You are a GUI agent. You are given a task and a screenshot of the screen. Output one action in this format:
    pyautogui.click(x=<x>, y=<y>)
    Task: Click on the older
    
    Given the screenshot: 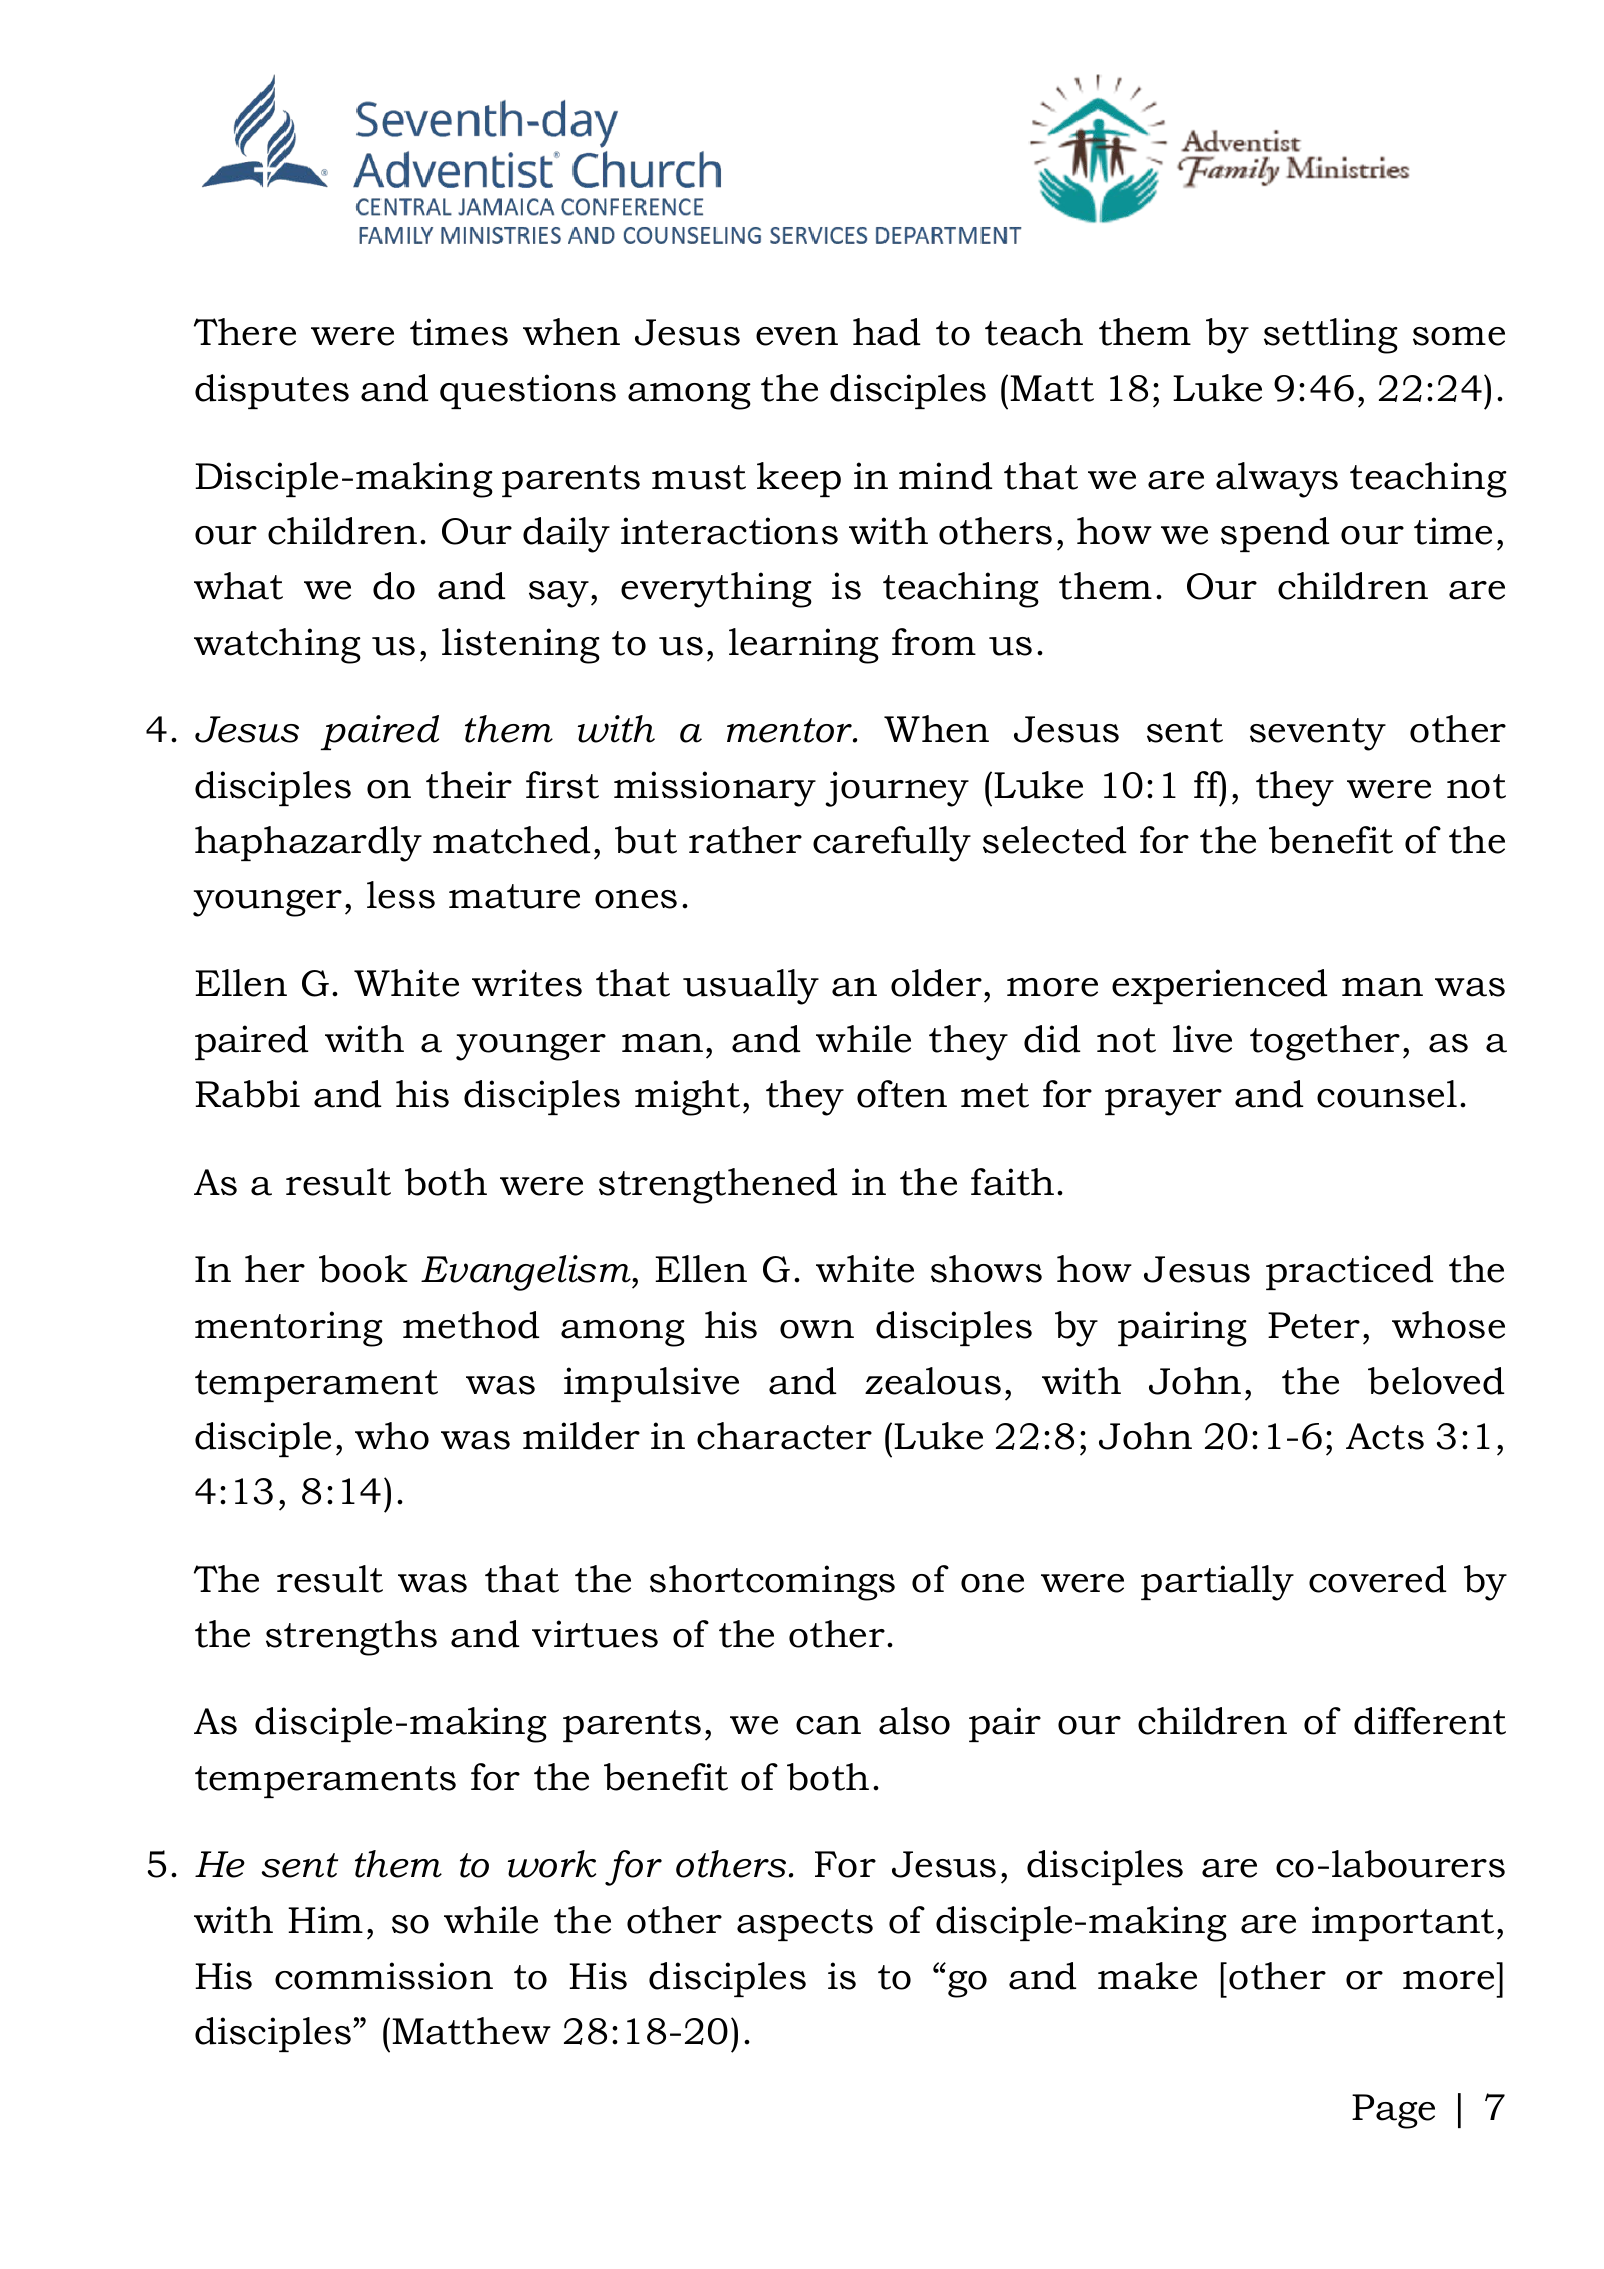 What is the action you would take?
    pyautogui.click(x=936, y=983)
